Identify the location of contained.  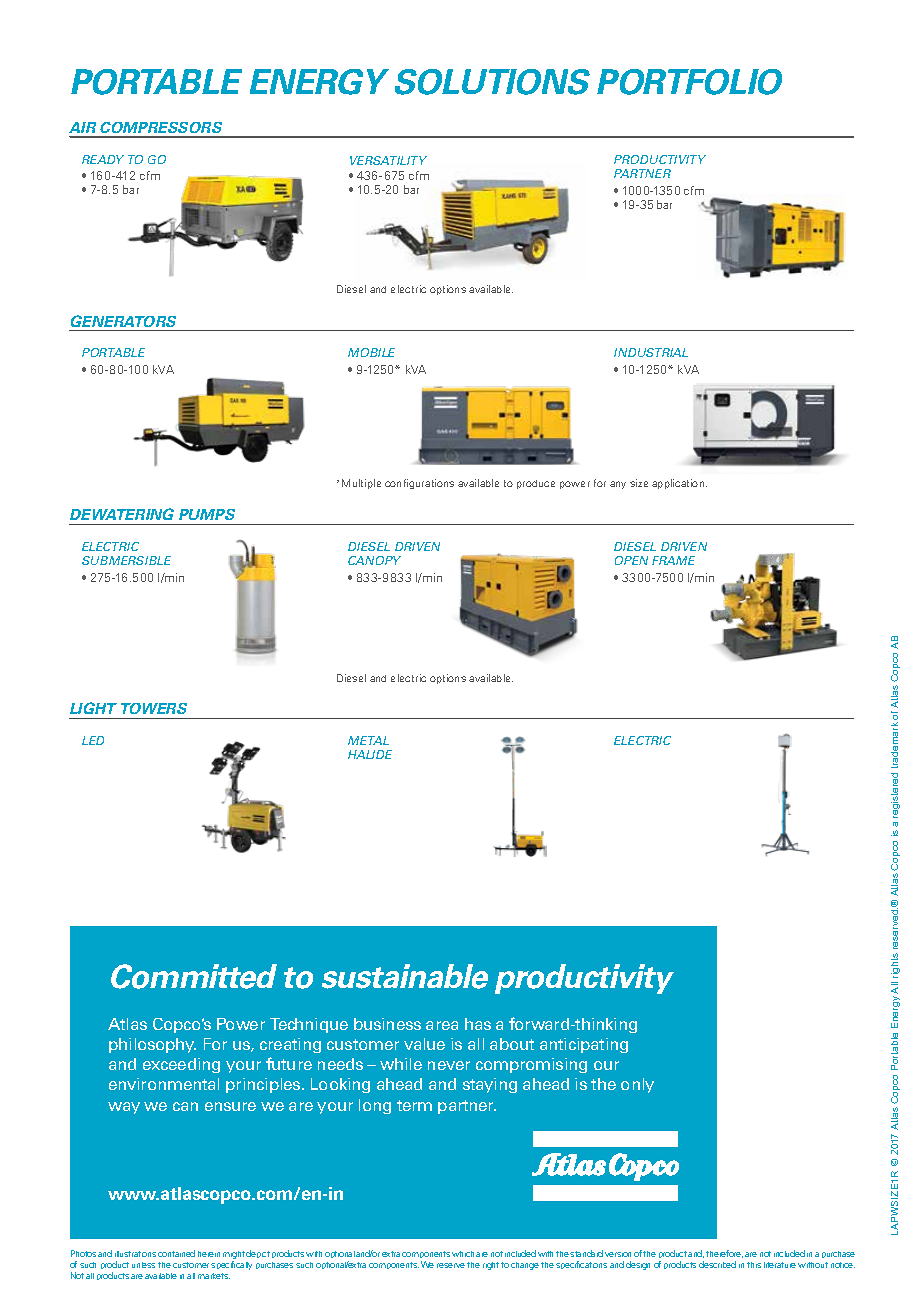
(176, 1253).
